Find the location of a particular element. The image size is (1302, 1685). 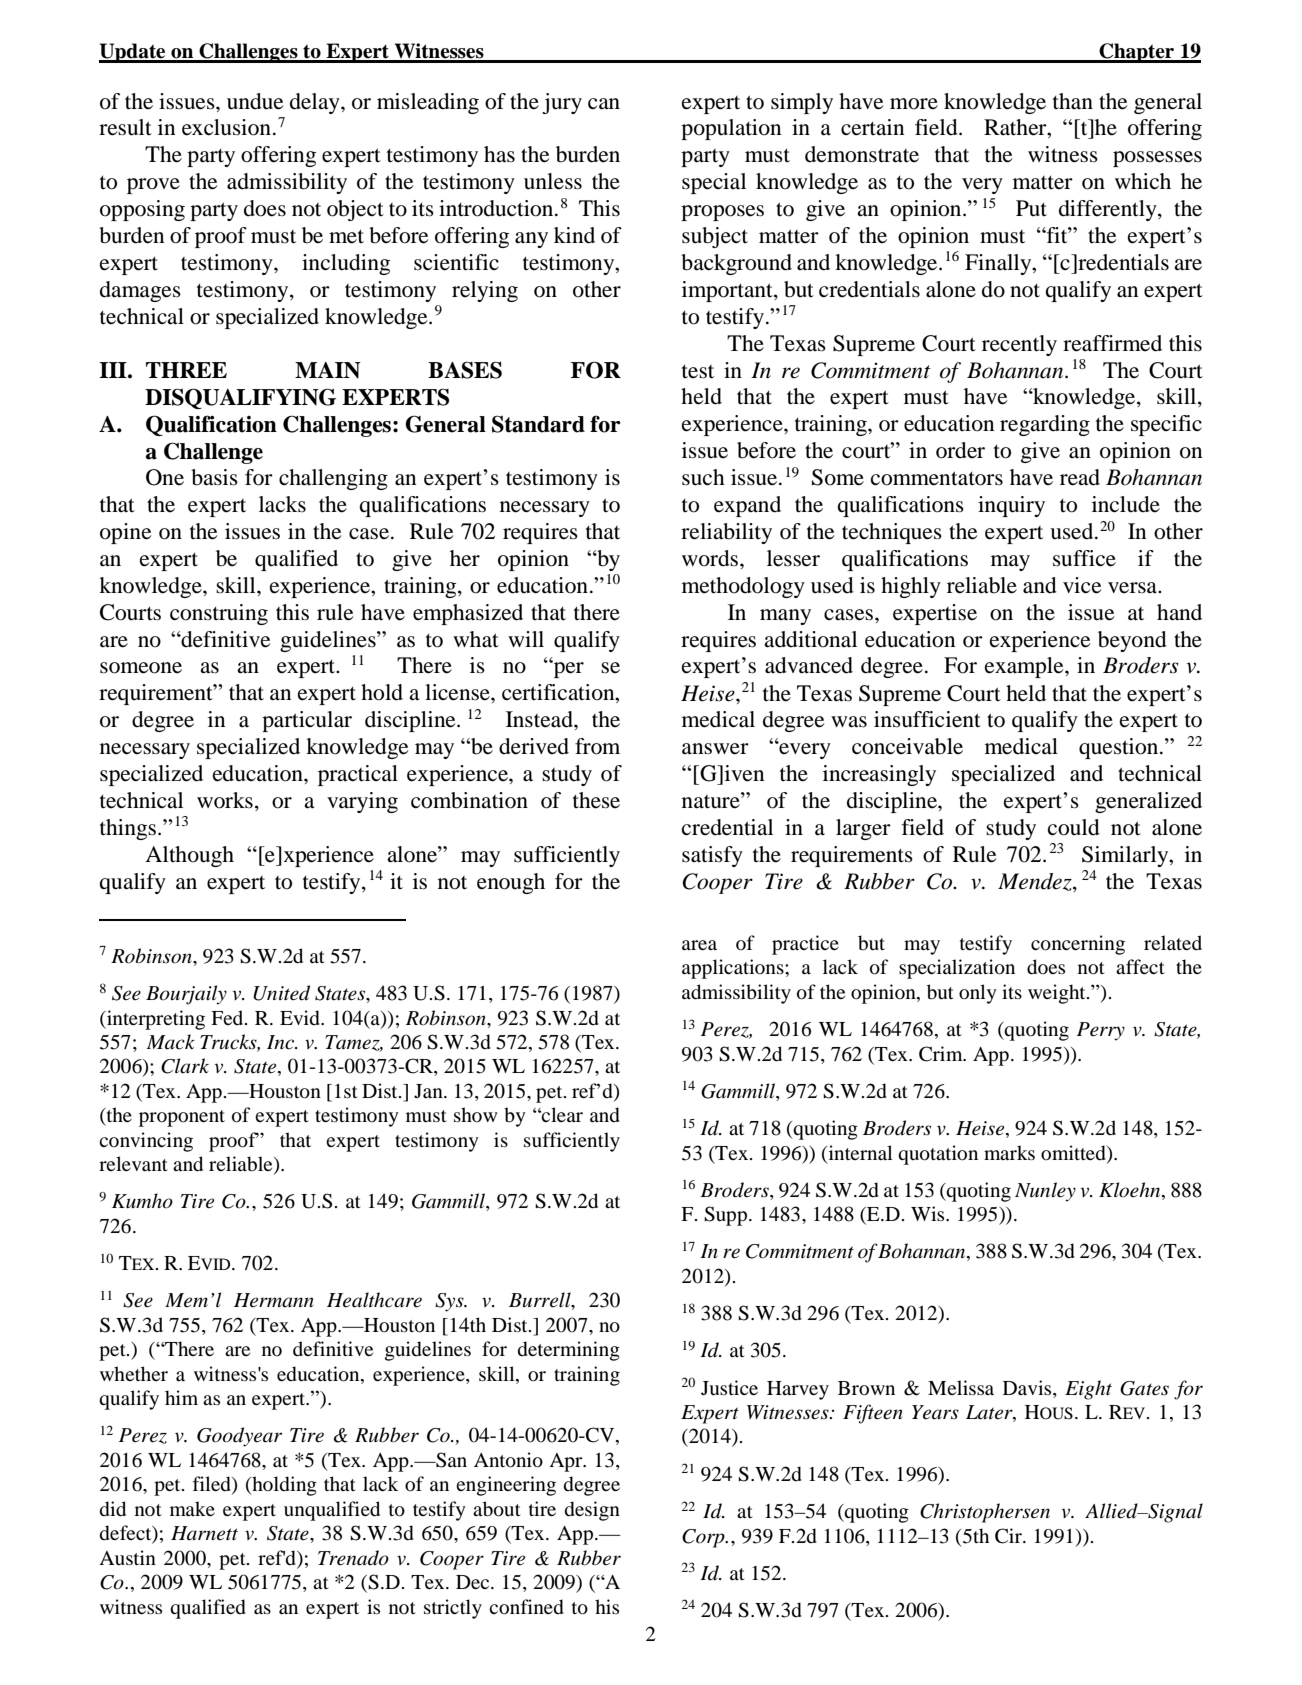

than is located at coordinates (1073, 101).
